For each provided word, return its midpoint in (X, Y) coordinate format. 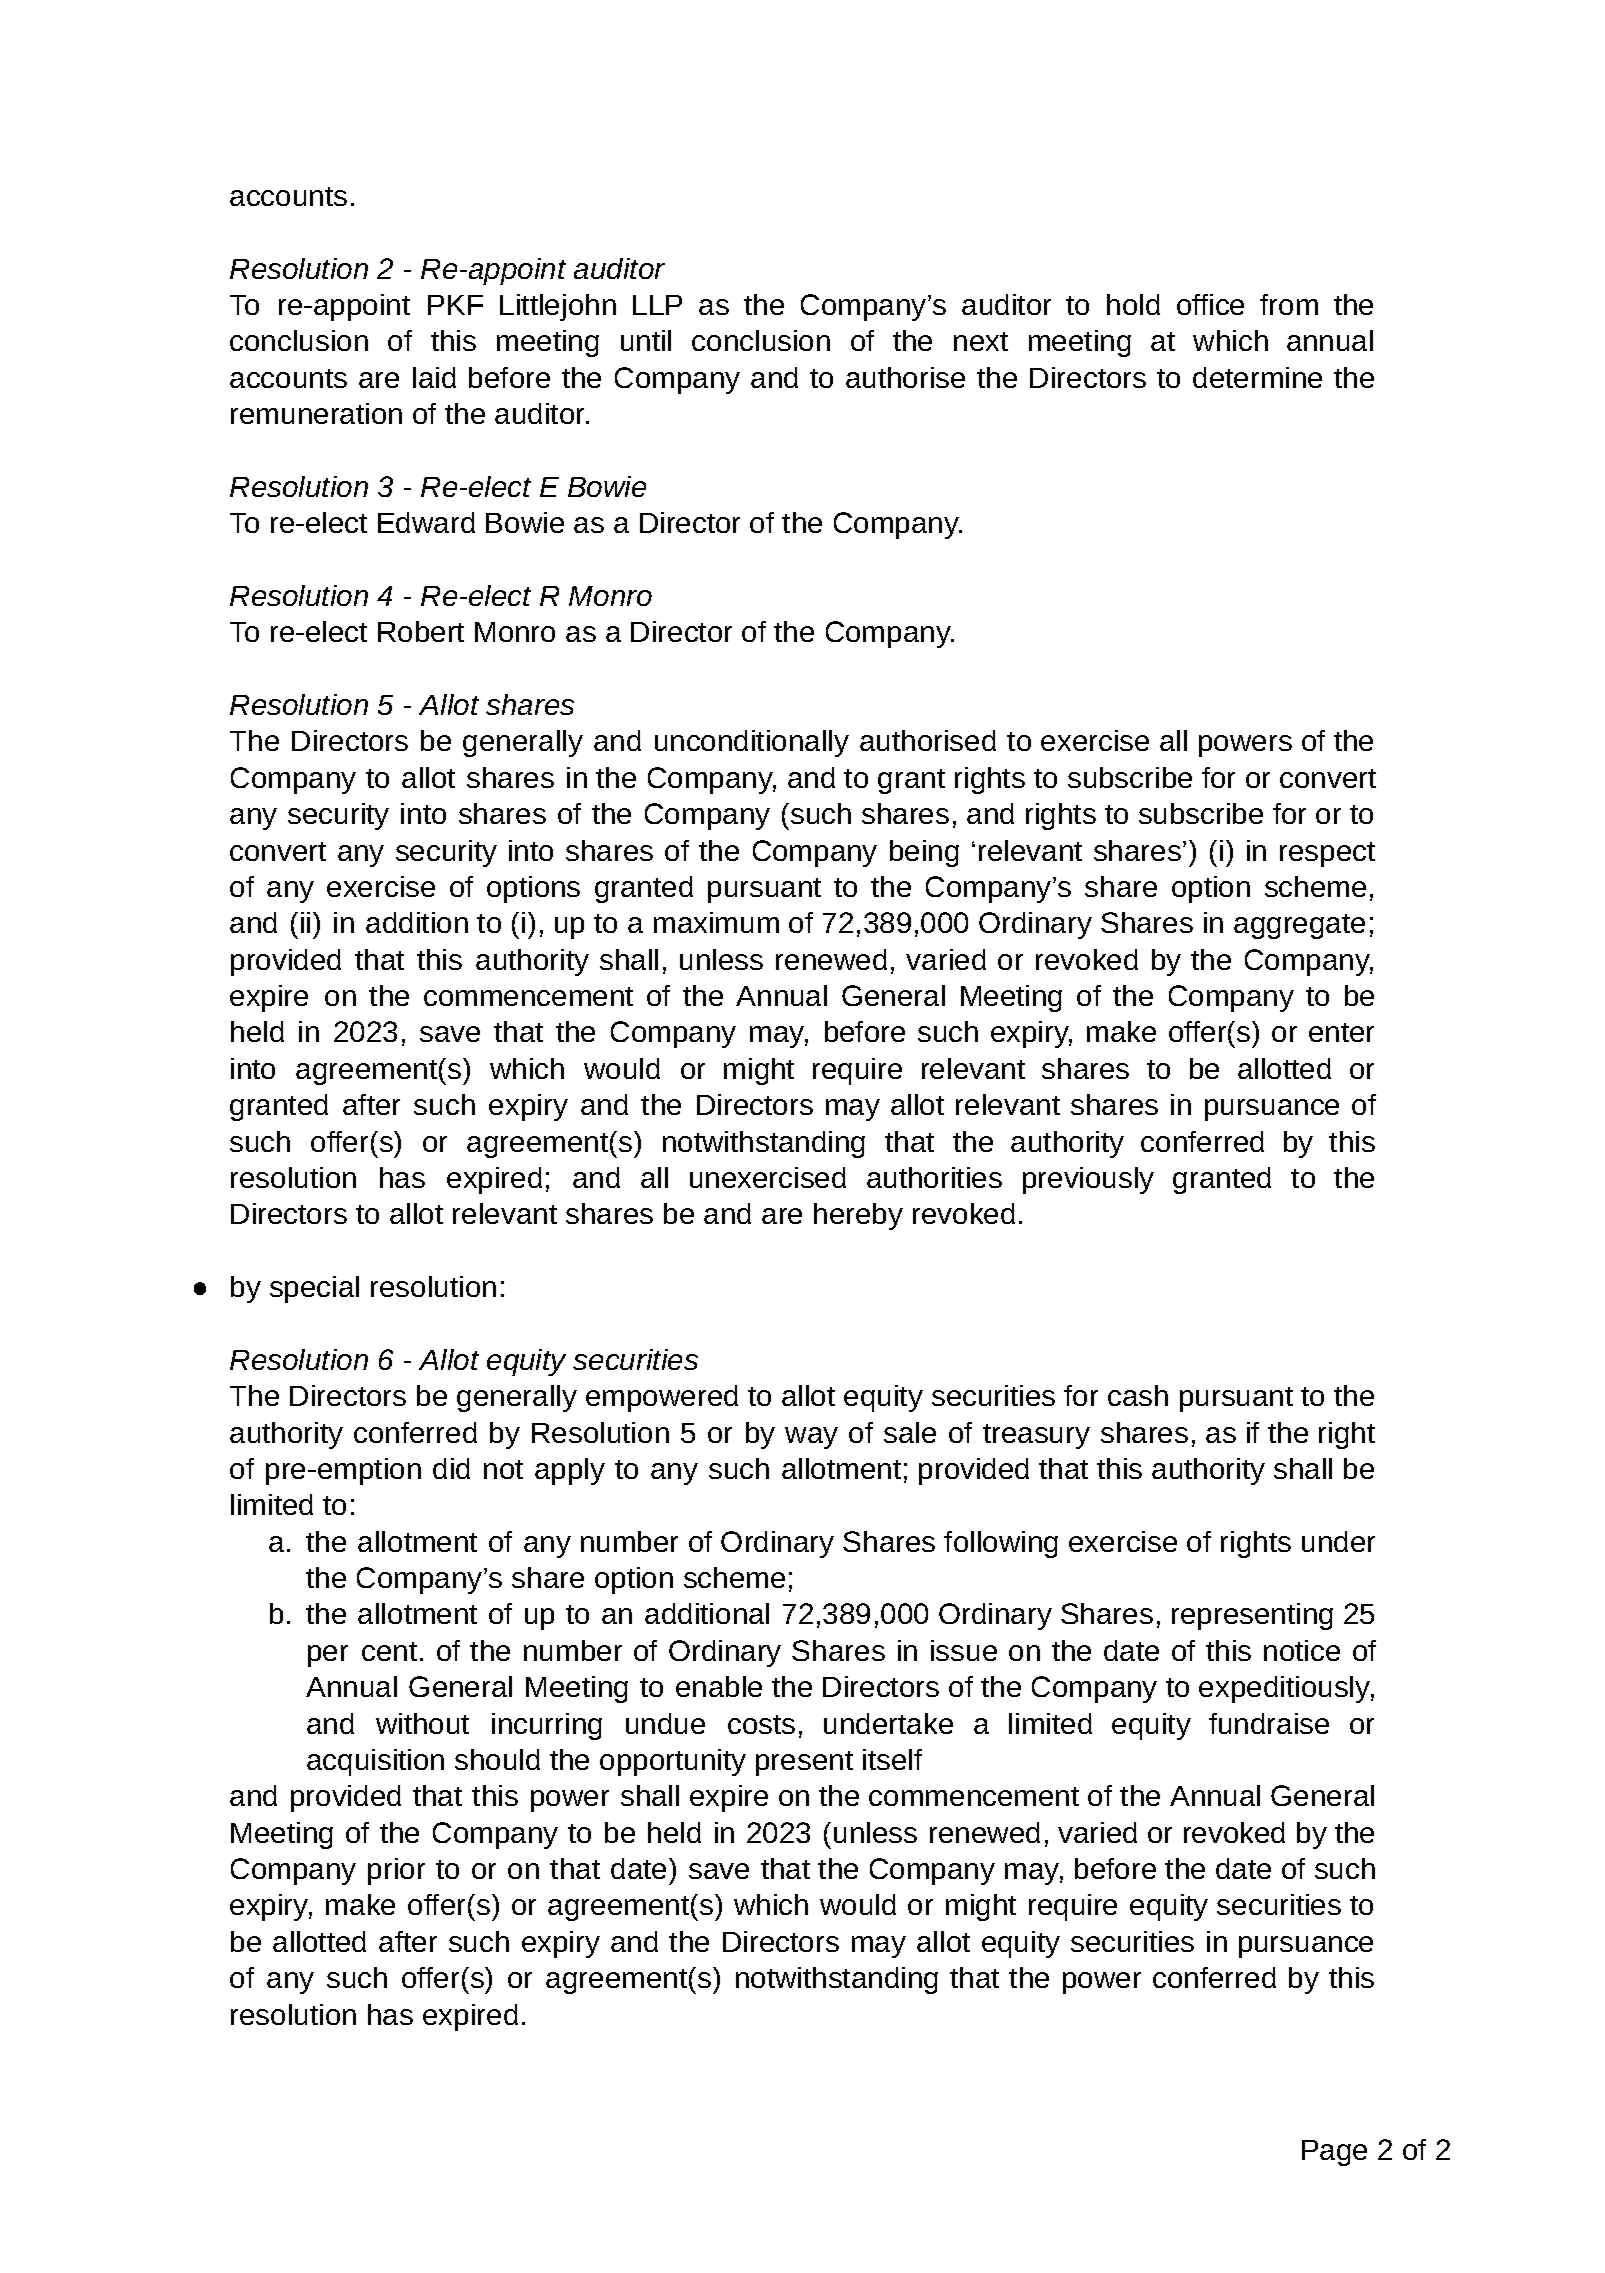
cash (1138, 1395)
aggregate (1299, 926)
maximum (716, 922)
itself (892, 1759)
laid (434, 377)
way (811, 1438)
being (924, 853)
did (451, 1468)
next (981, 341)
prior (396, 1871)
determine (1257, 377)
